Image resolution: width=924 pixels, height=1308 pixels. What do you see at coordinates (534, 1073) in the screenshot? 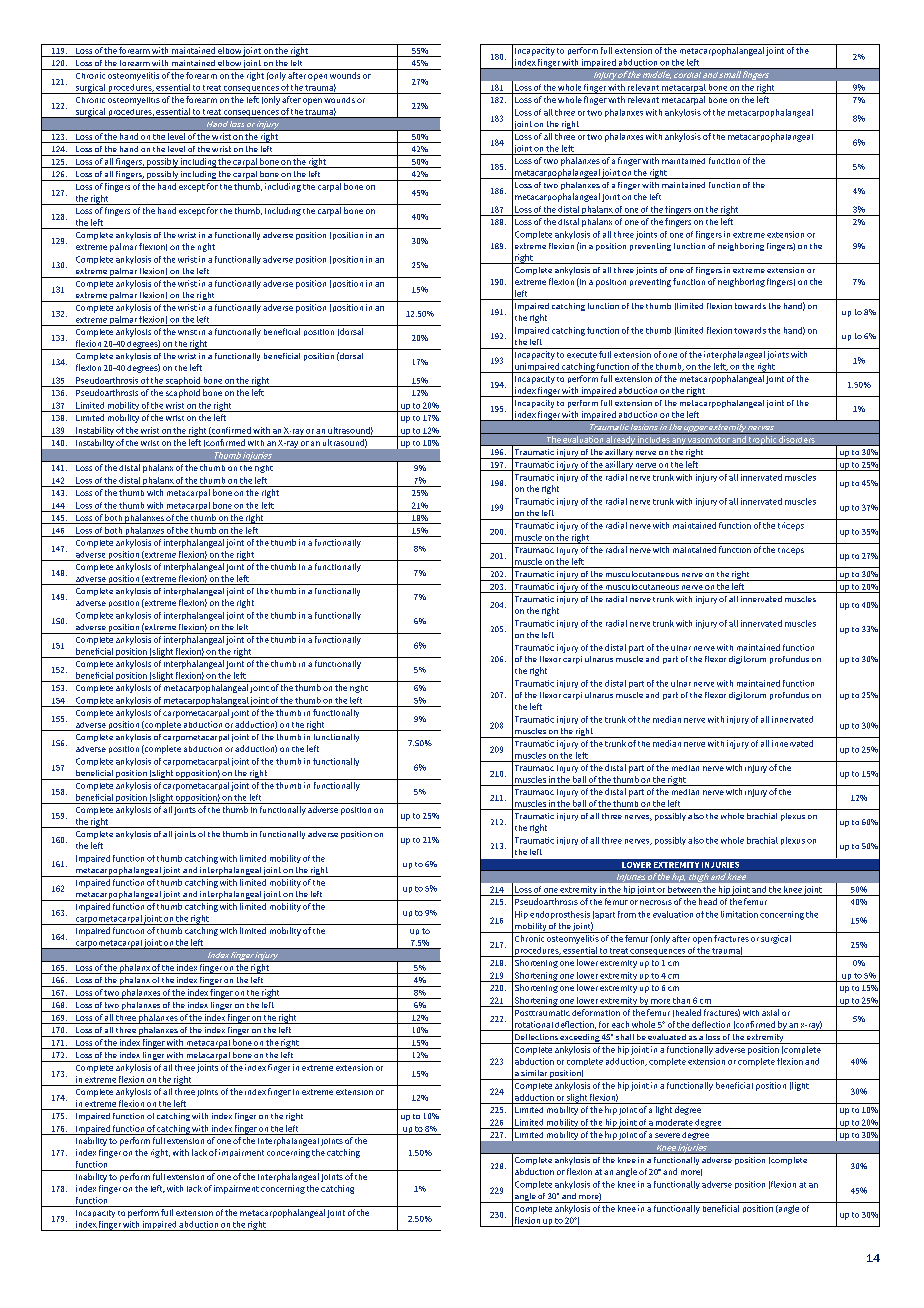
I see `similar` at bounding box center [534, 1073].
